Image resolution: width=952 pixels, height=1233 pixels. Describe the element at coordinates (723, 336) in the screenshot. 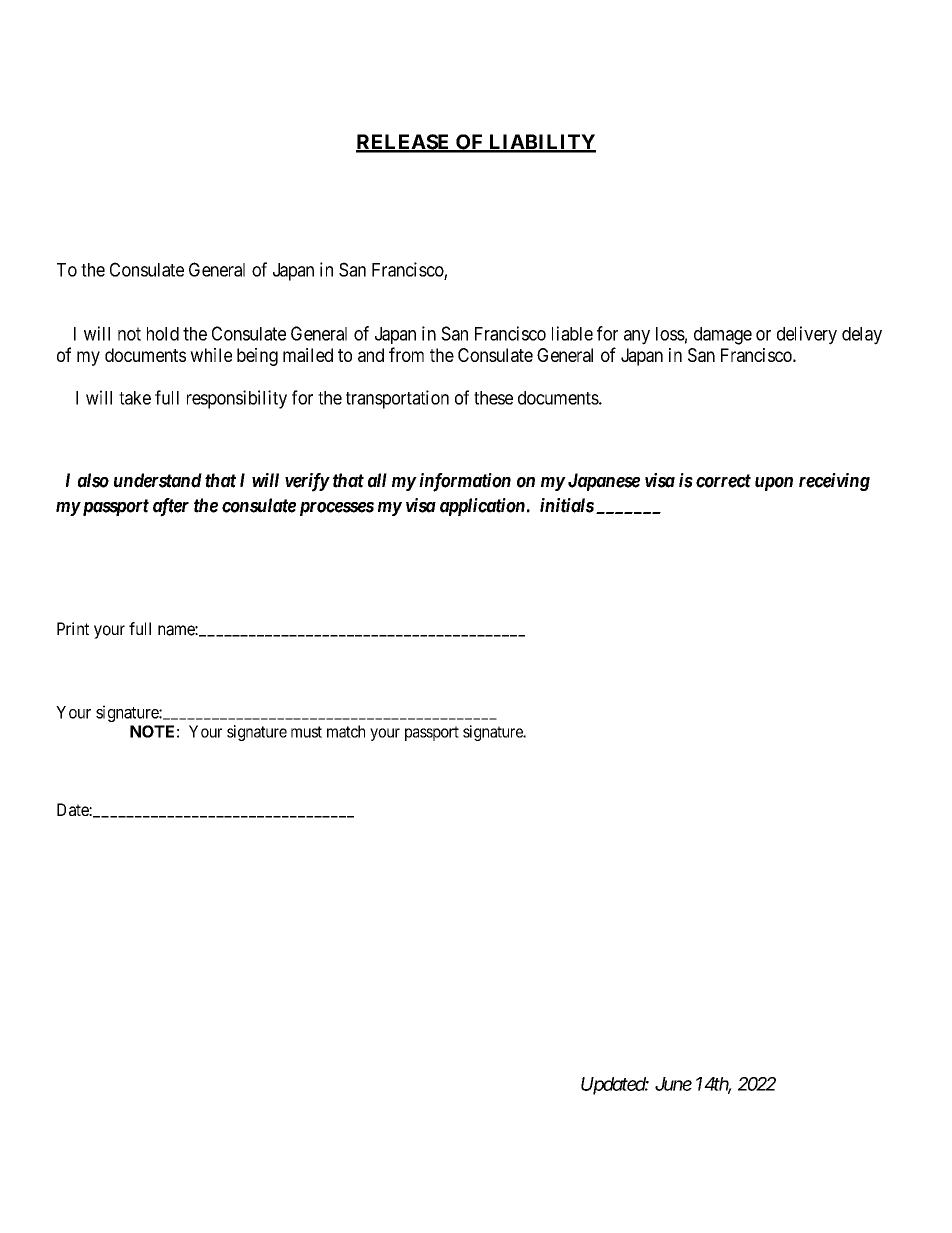

I see `damage` at that location.
